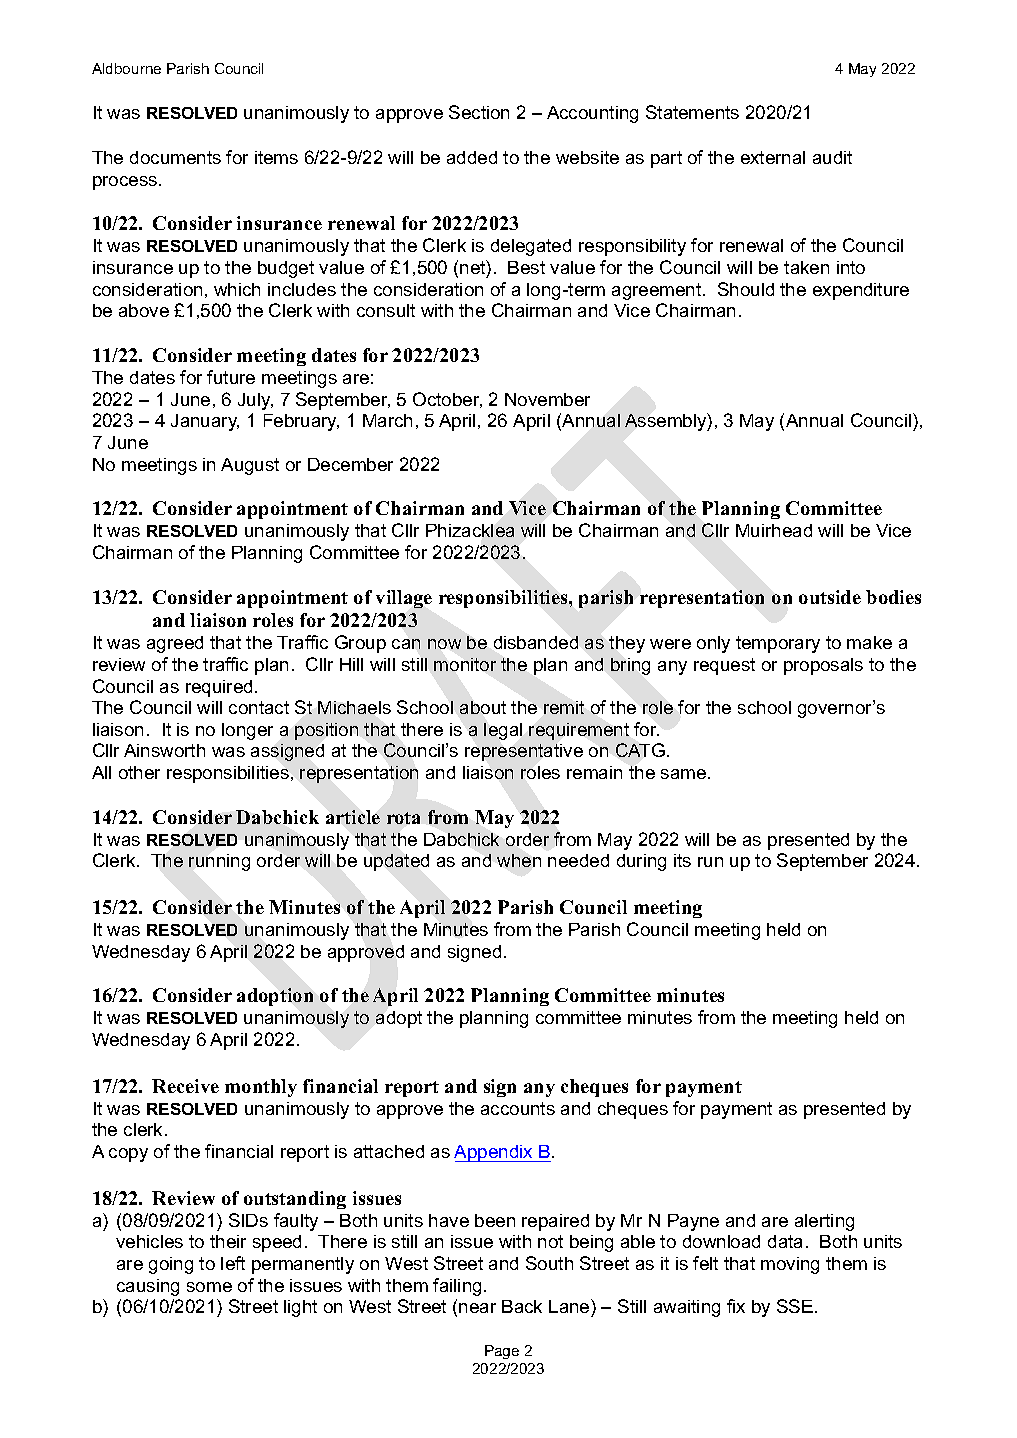  What do you see at coordinates (175, 157) in the screenshot?
I see `documents` at bounding box center [175, 157].
